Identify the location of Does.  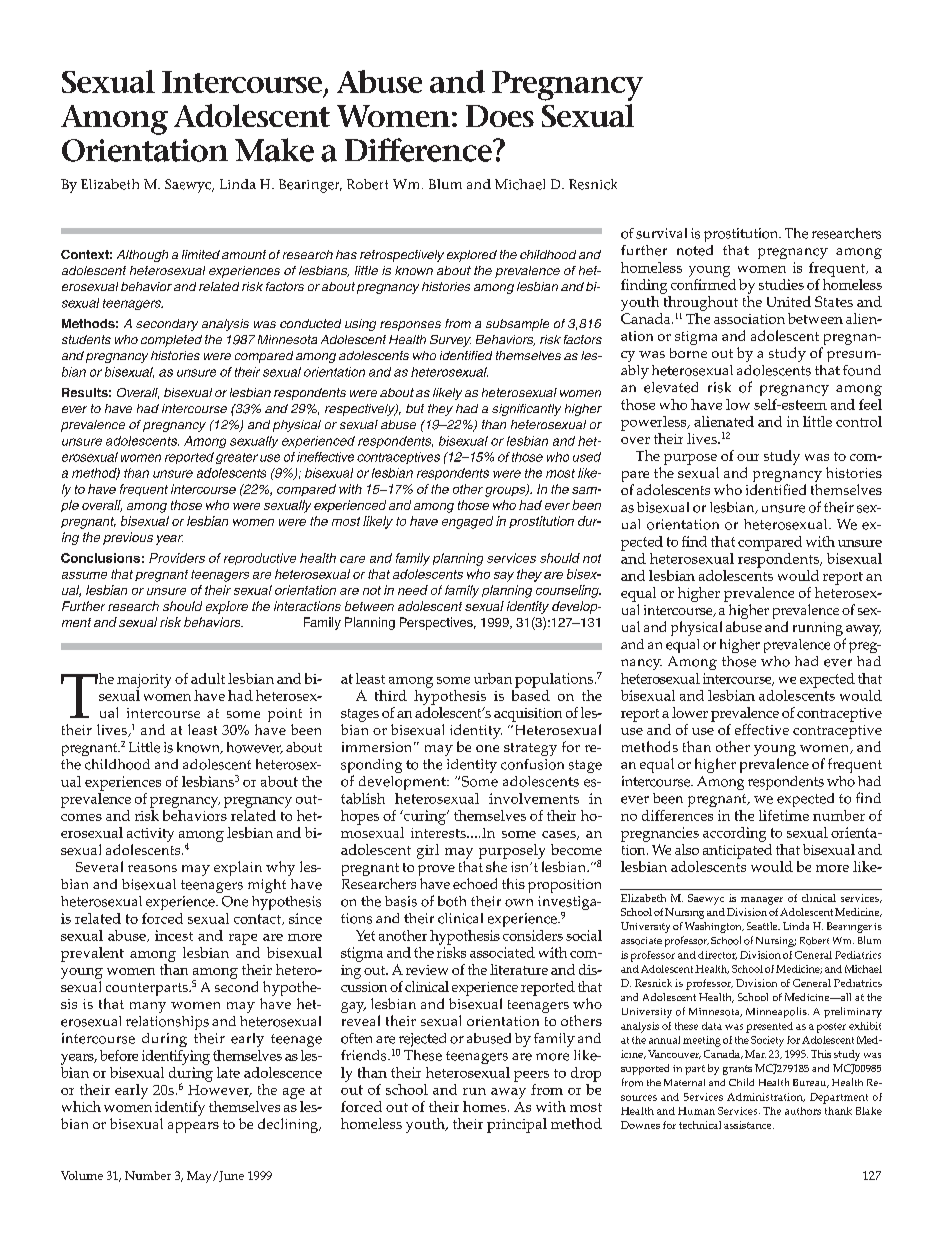
(500, 116).
